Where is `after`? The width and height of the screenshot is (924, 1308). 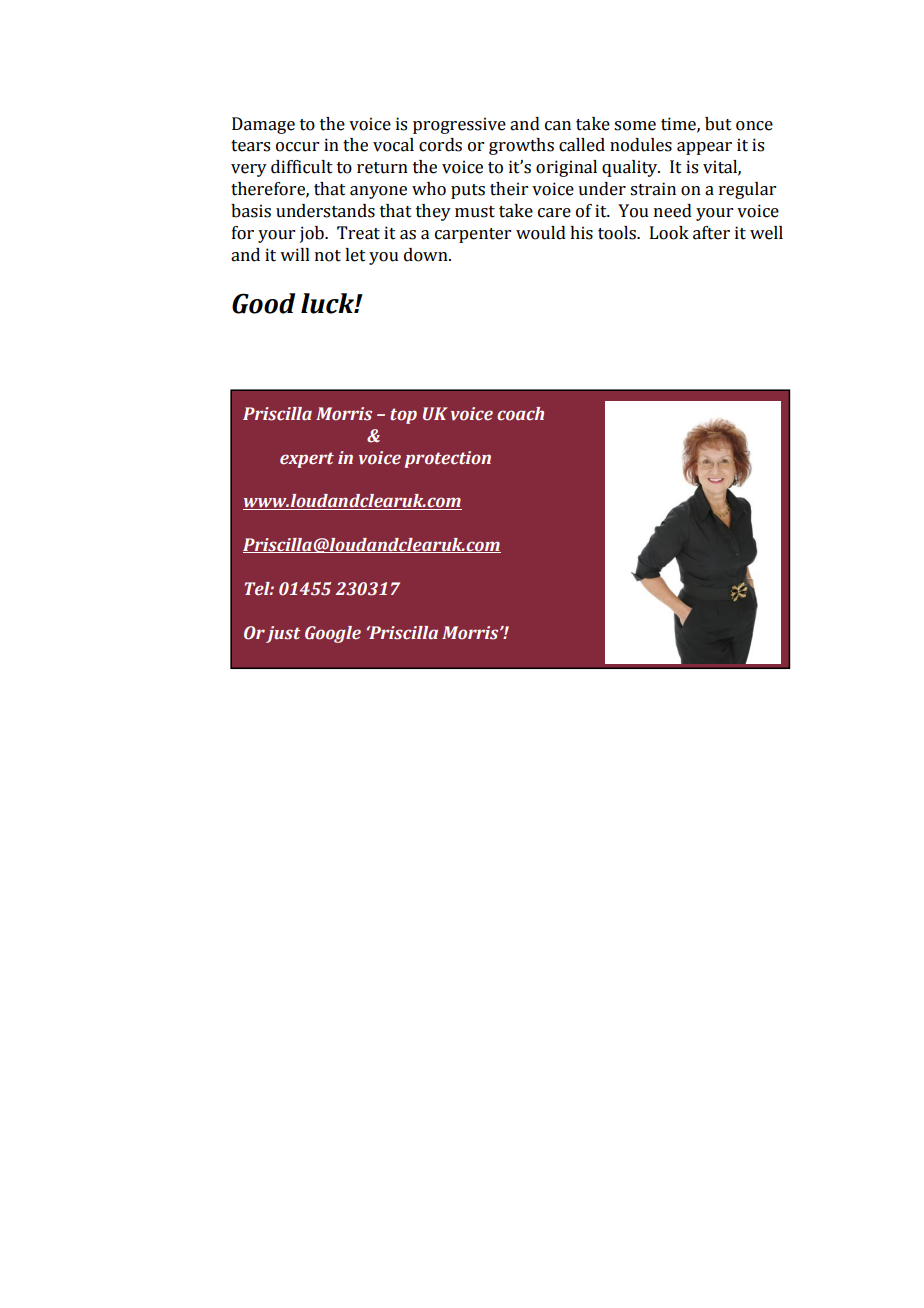 after is located at coordinates (711, 233).
